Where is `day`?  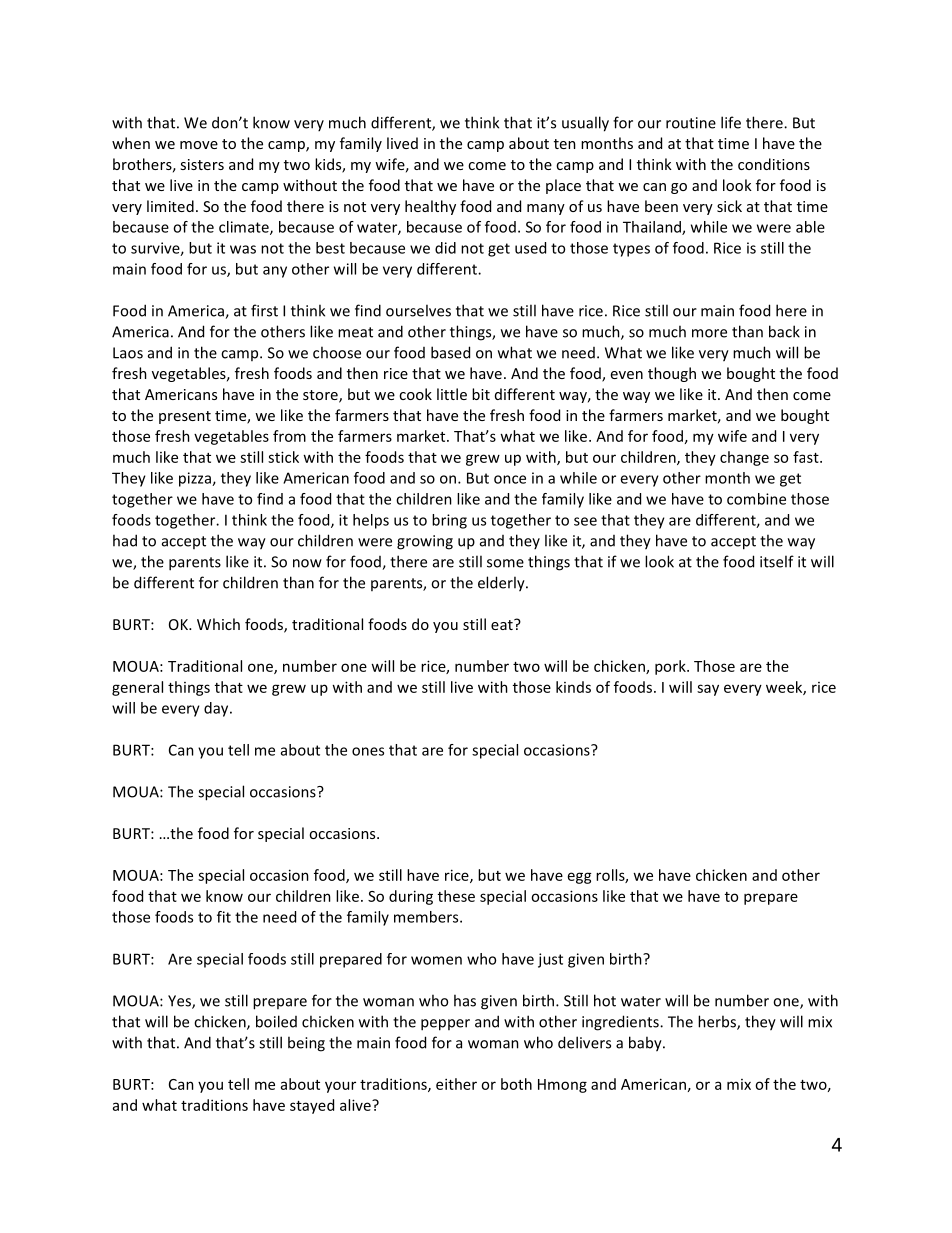
day is located at coordinates (217, 709).
